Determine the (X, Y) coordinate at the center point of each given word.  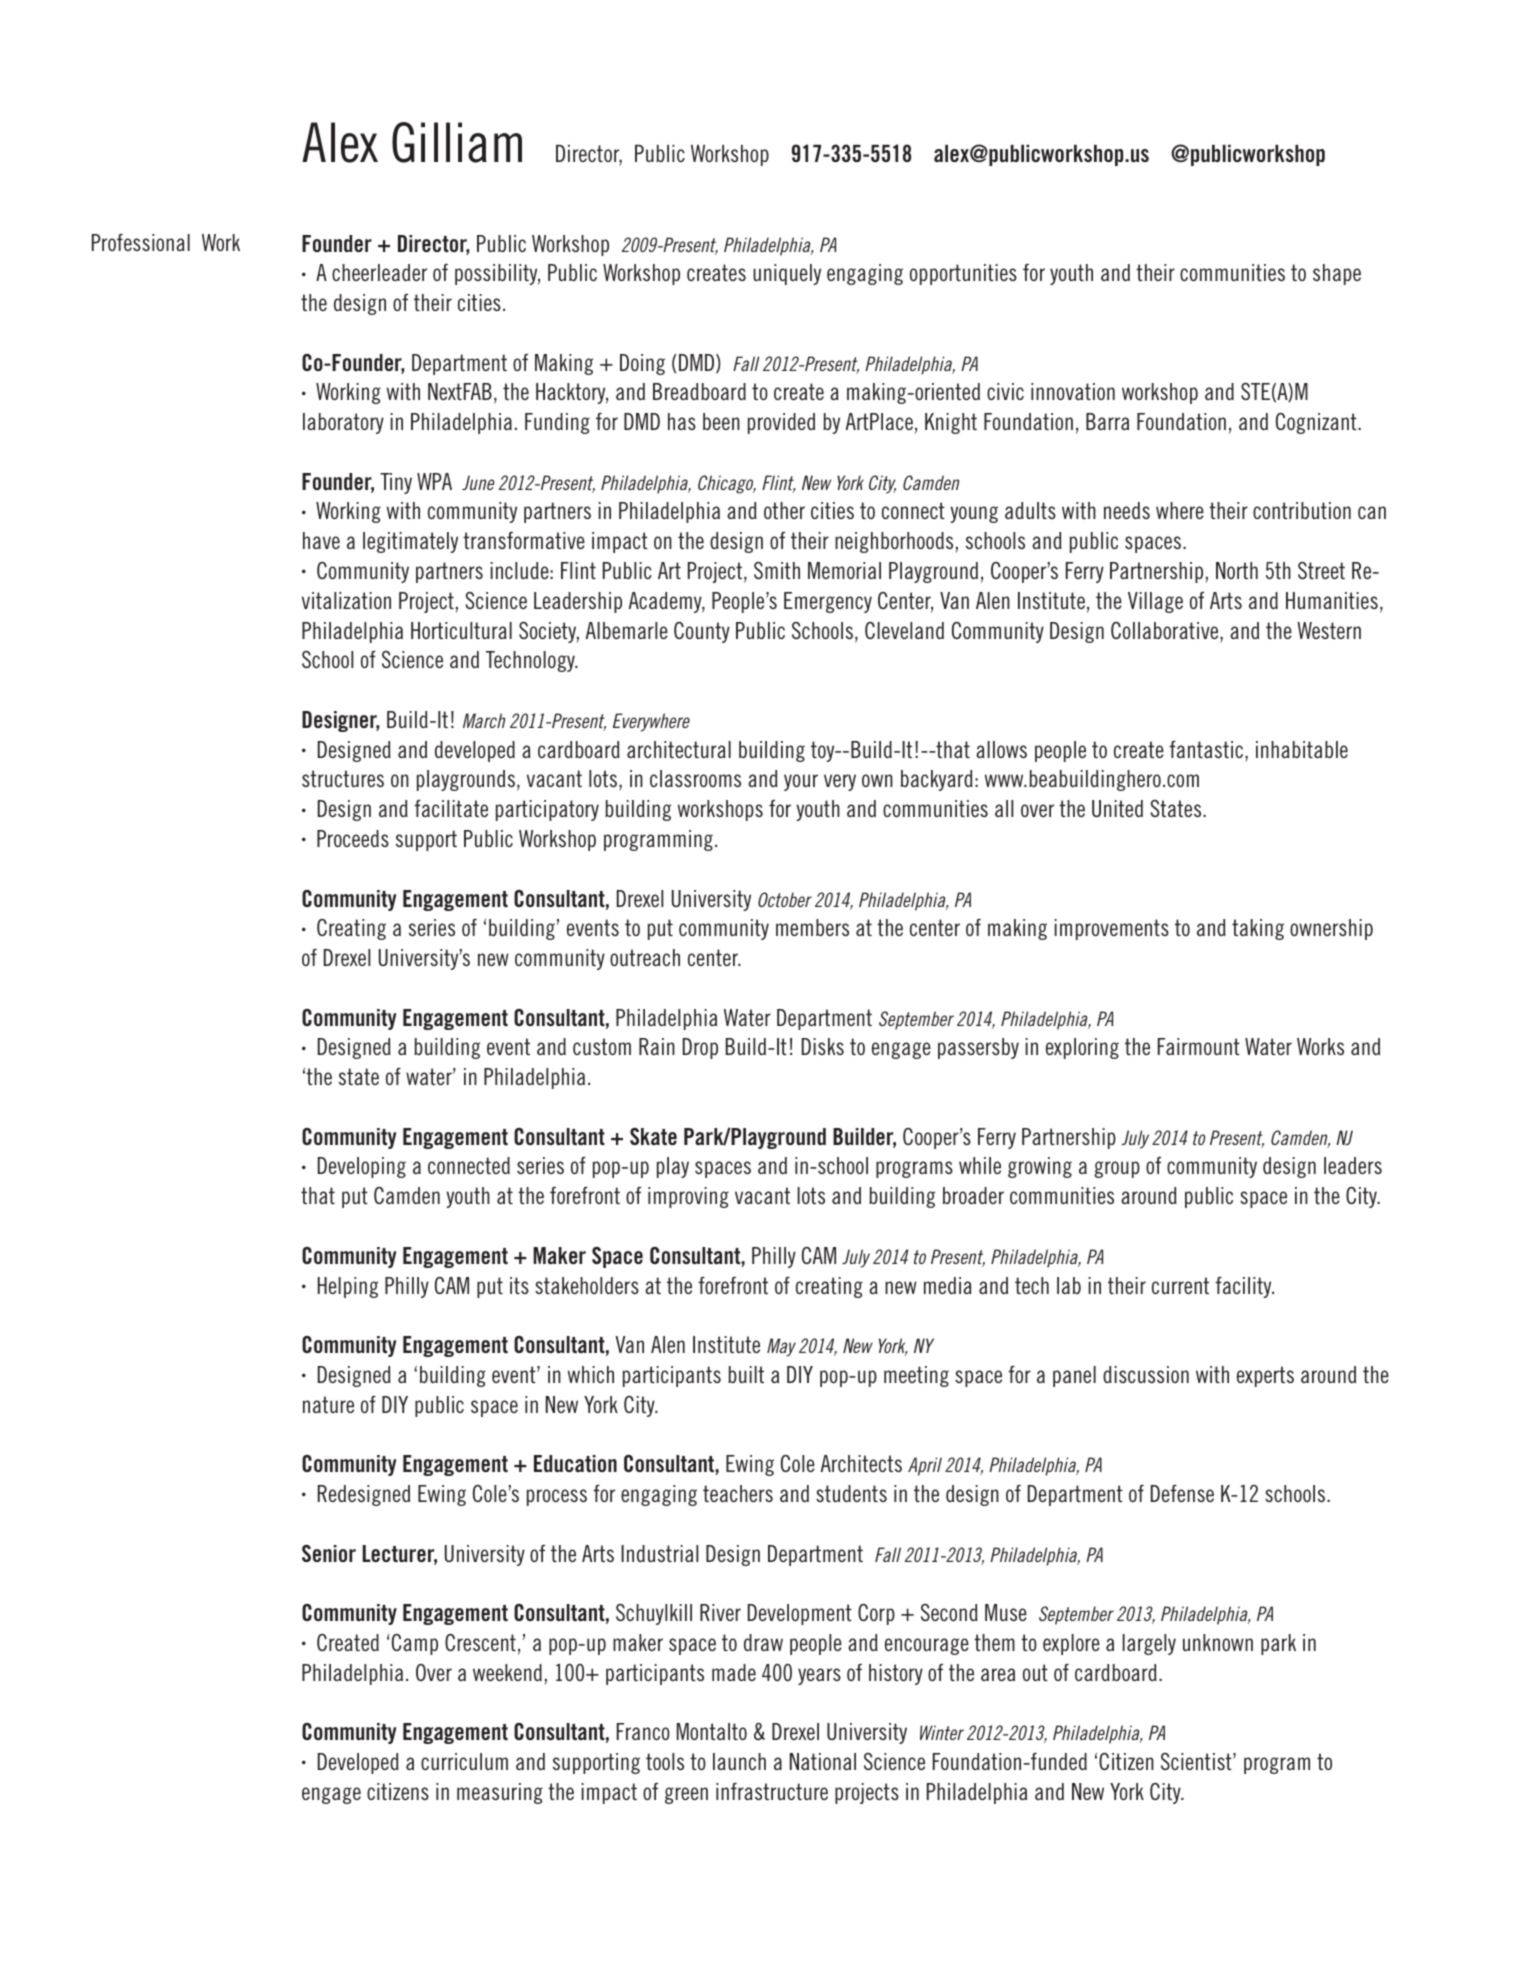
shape (1337, 274)
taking (1258, 929)
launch (739, 1761)
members (812, 927)
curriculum (464, 1761)
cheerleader (379, 272)
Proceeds (353, 838)
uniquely (787, 274)
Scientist (1197, 1761)
